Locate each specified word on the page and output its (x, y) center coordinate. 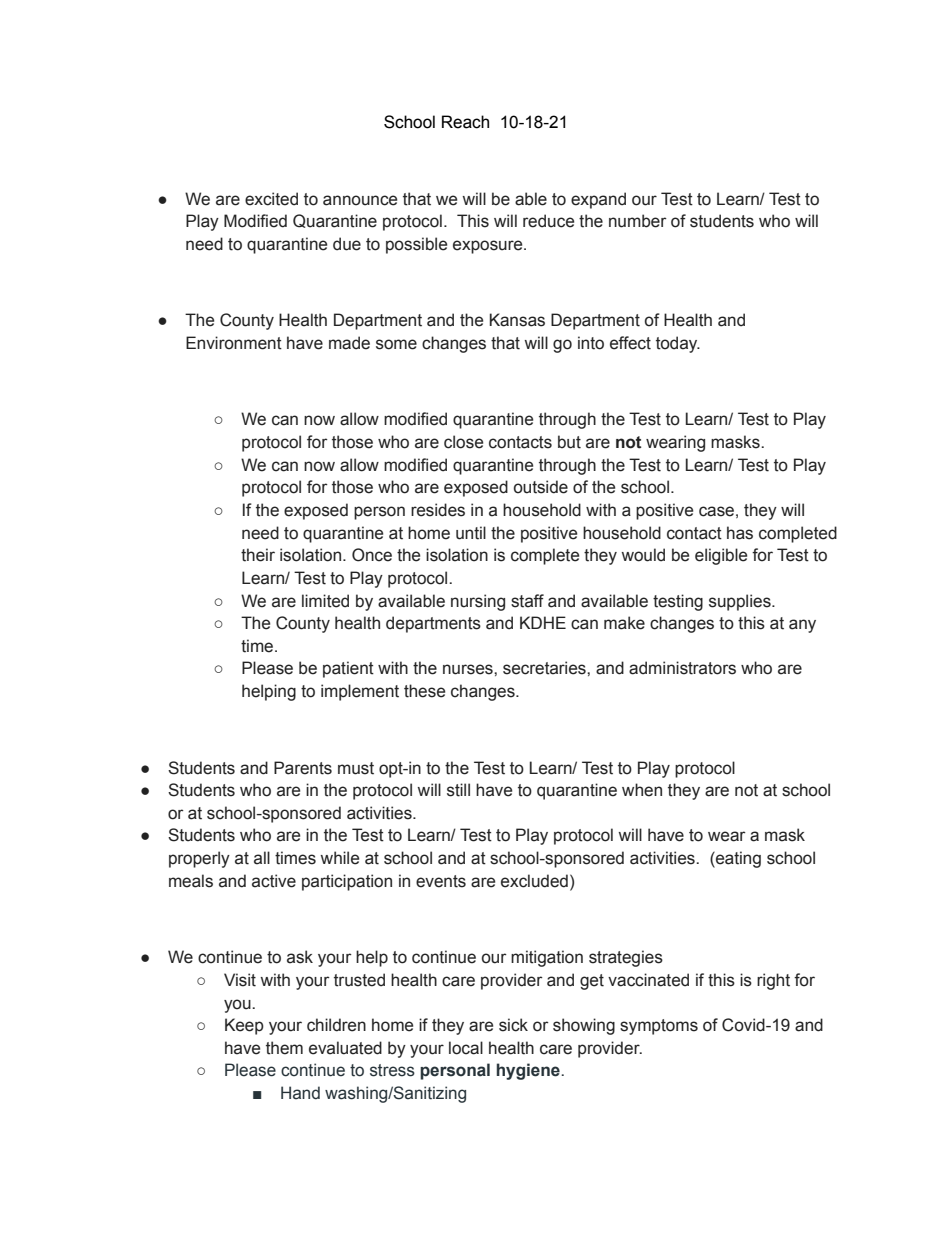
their (258, 555)
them (284, 1048)
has (740, 533)
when (642, 790)
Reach (465, 122)
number (638, 221)
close (463, 442)
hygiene (528, 1071)
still (458, 790)
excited (271, 199)
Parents (303, 768)
